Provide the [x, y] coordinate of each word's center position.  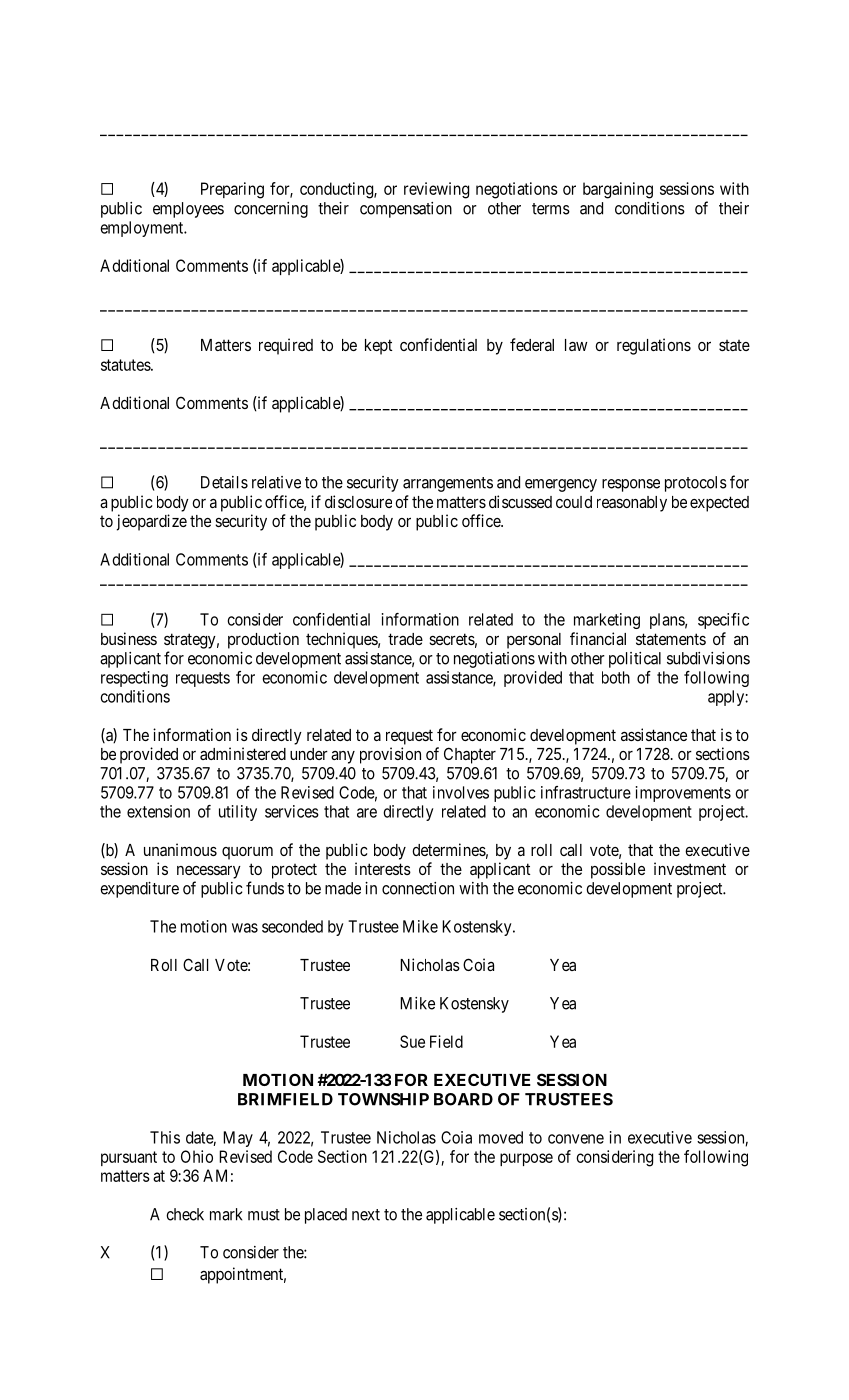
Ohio [197, 1156]
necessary [209, 872]
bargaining [618, 190]
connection [418, 888]
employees [188, 210]
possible [618, 870]
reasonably [632, 504]
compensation [406, 210]
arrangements [448, 484]
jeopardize [152, 522]
